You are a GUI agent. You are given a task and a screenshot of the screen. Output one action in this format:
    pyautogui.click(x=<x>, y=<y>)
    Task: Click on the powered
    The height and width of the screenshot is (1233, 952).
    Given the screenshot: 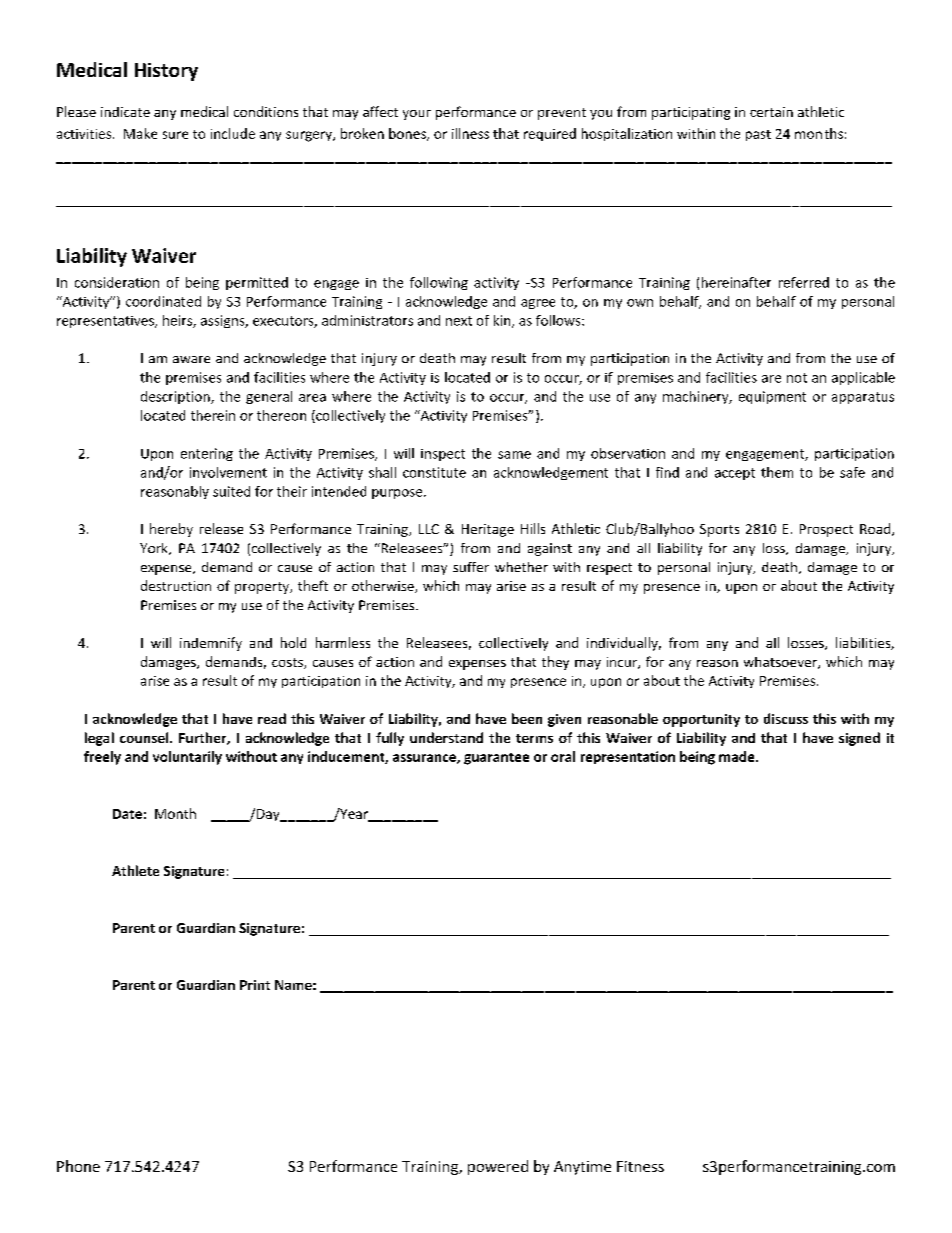 What is the action you would take?
    pyautogui.click(x=498, y=1167)
